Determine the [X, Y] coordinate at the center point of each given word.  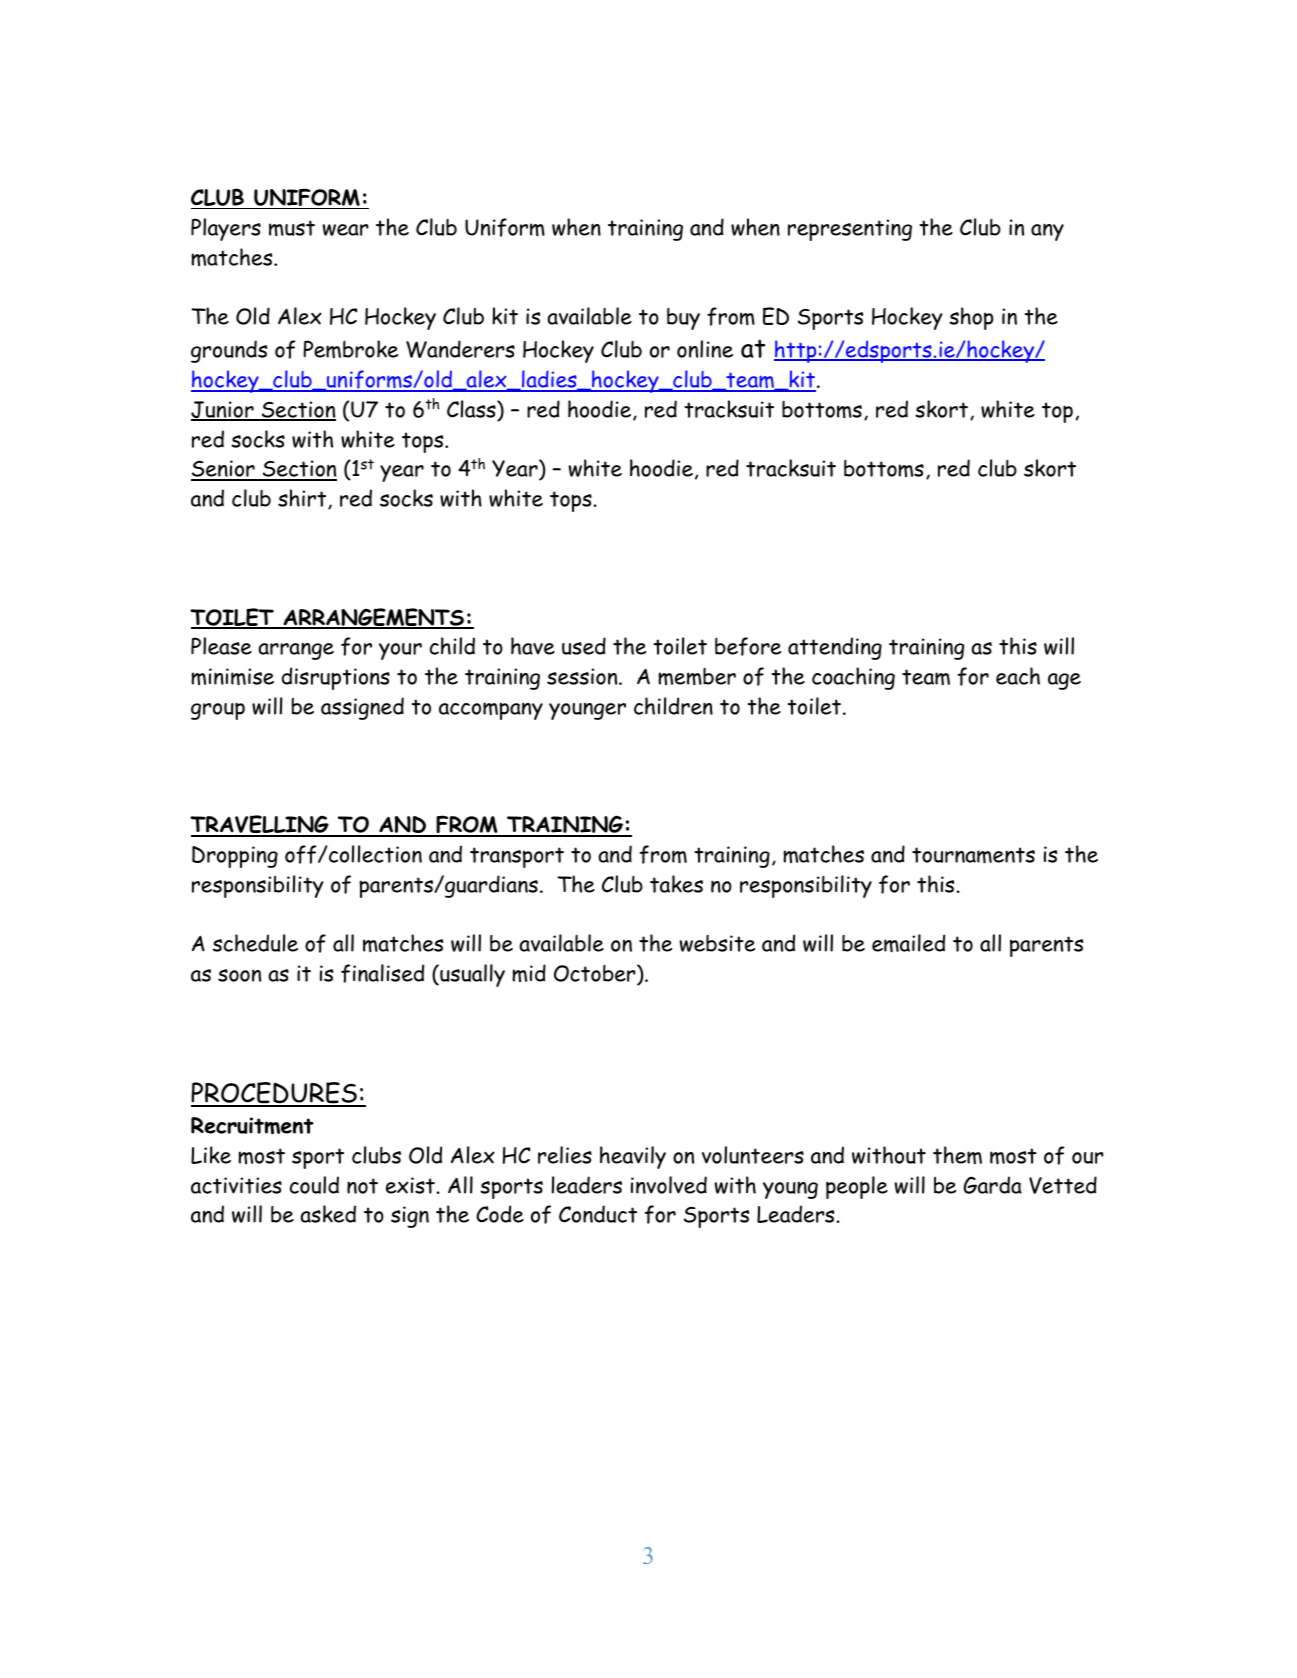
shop [971, 318]
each [1018, 676]
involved [669, 1185]
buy [683, 318]
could [314, 1185]
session [583, 676]
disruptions [336, 678]
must [292, 228]
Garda [993, 1185]
